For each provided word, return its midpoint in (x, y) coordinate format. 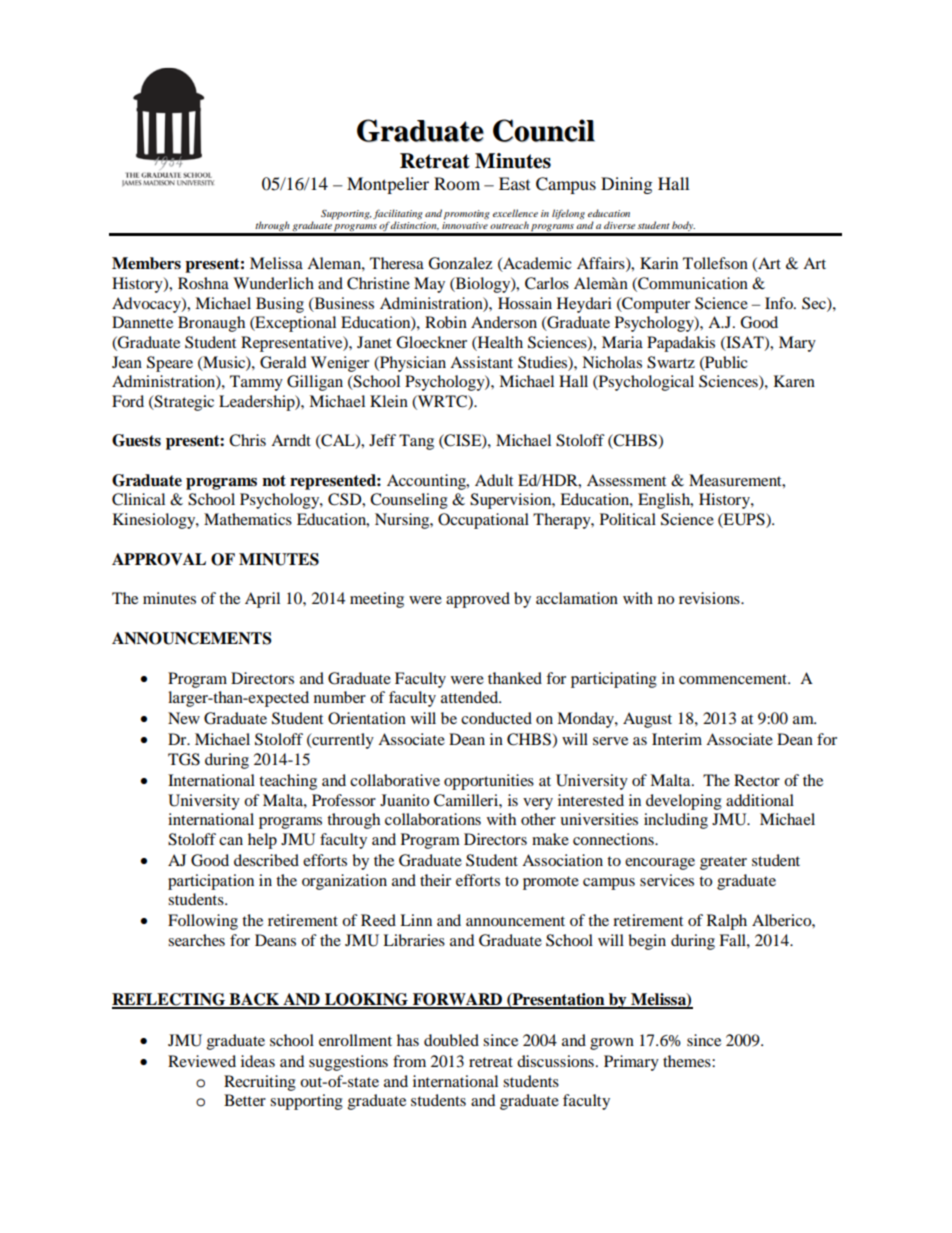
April (262, 600)
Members (146, 263)
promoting (467, 215)
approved (478, 600)
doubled (451, 1040)
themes (688, 1061)
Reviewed (202, 1061)
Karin (659, 263)
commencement (734, 679)
